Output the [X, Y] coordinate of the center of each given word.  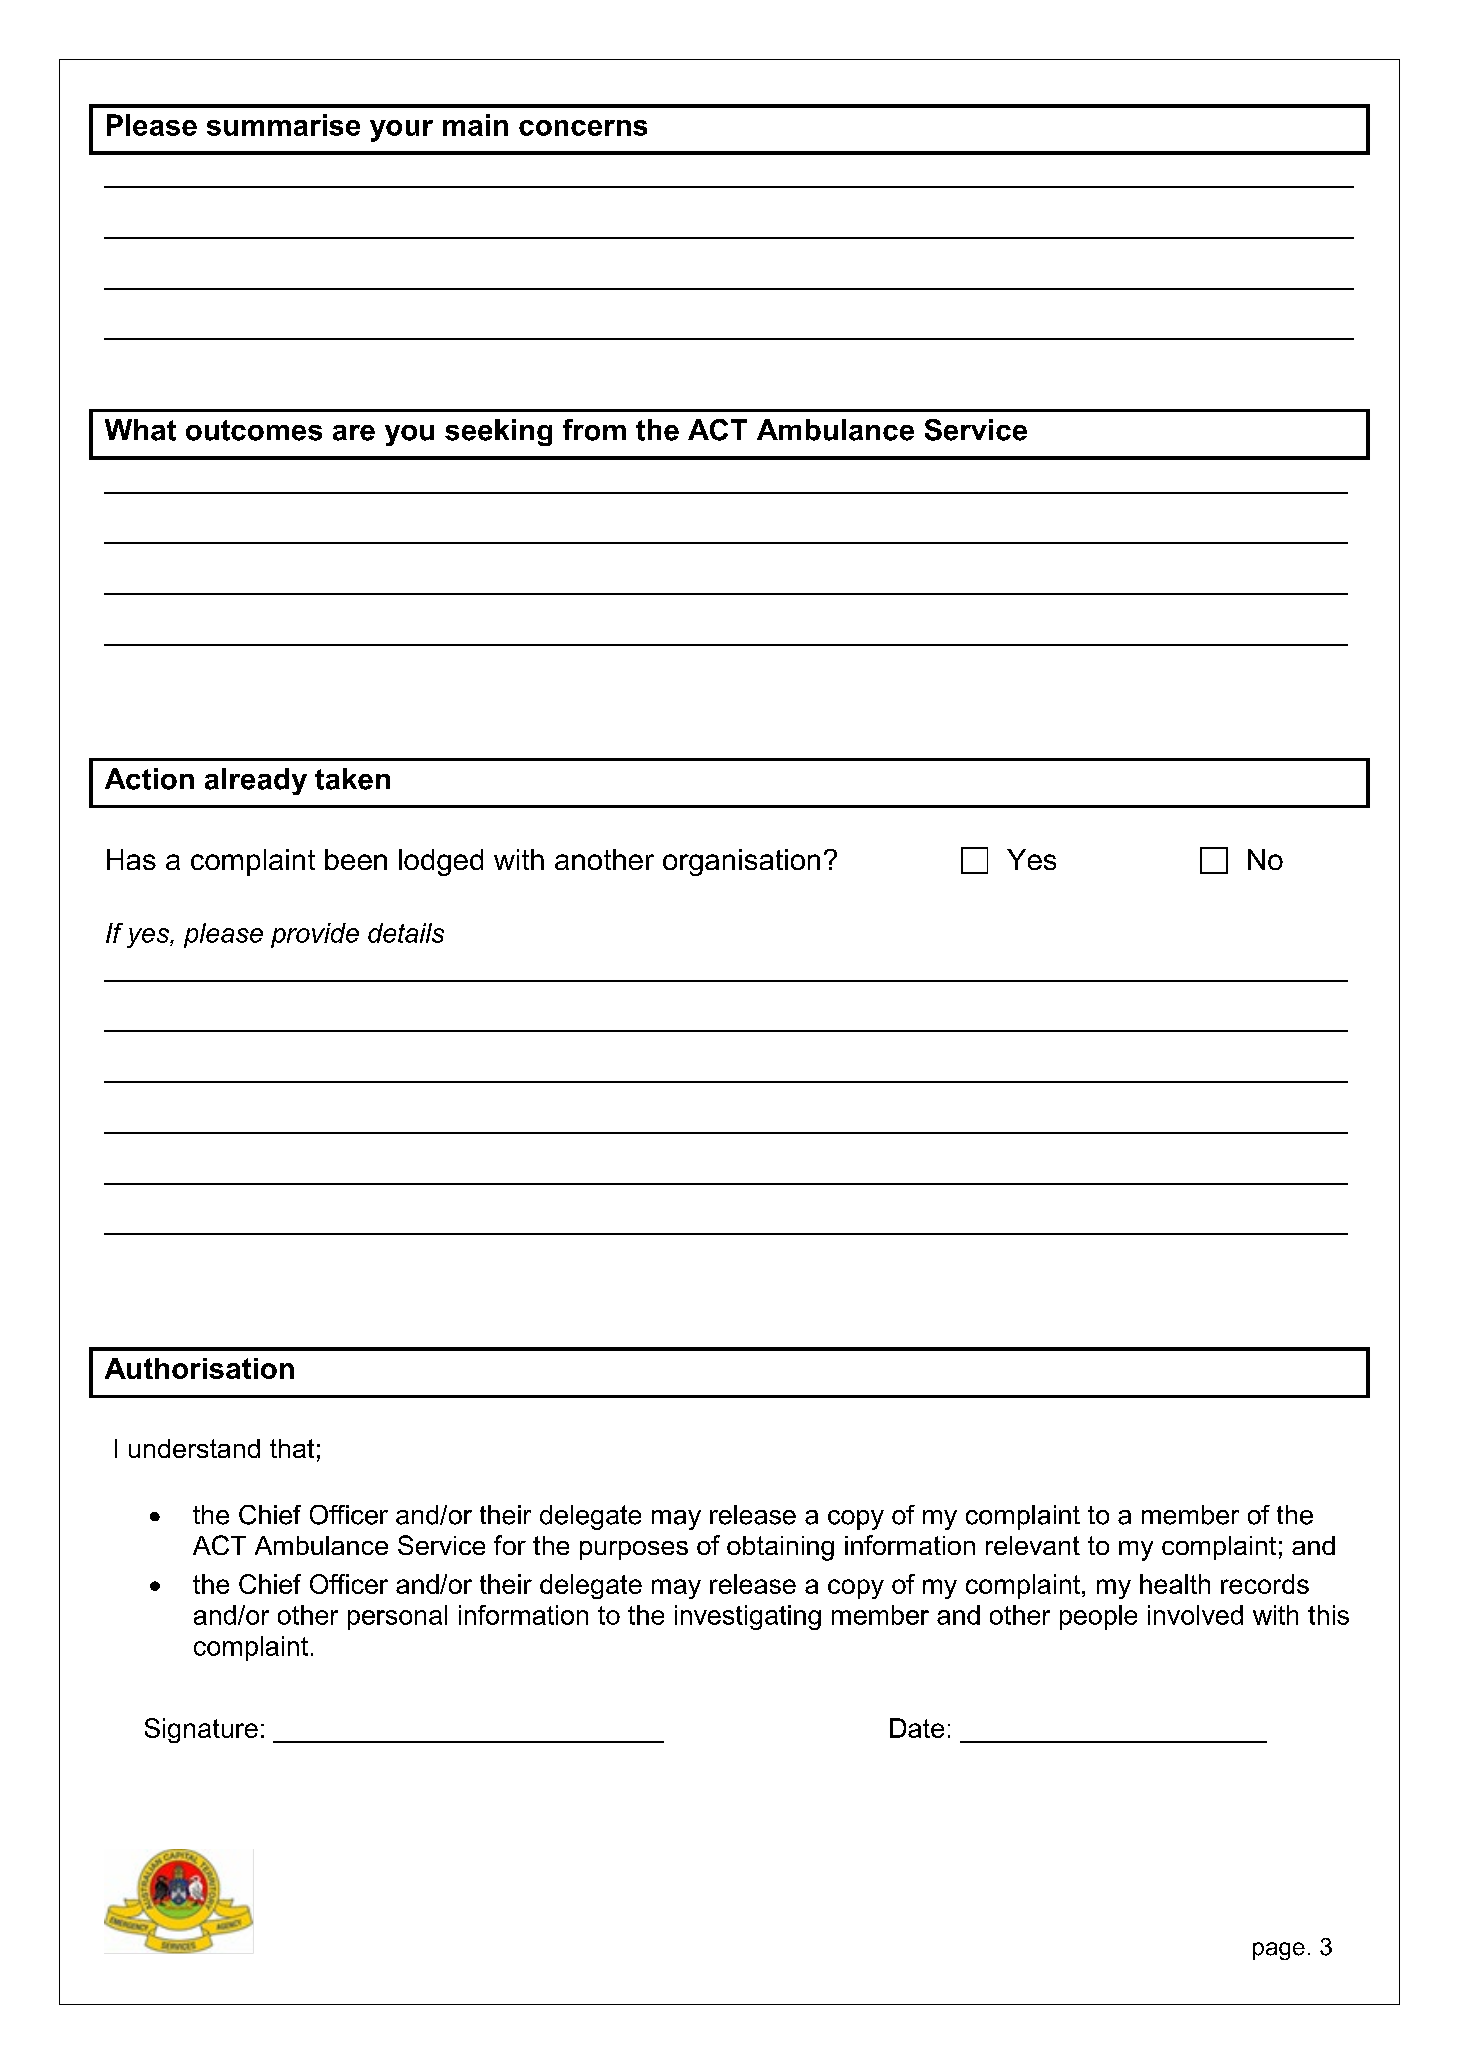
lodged [441, 862]
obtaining [780, 1548]
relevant [1033, 1545]
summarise [283, 125]
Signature [201, 1730]
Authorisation [199, 1368]
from [594, 430]
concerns [583, 128]
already [256, 781]
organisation [741, 862]
